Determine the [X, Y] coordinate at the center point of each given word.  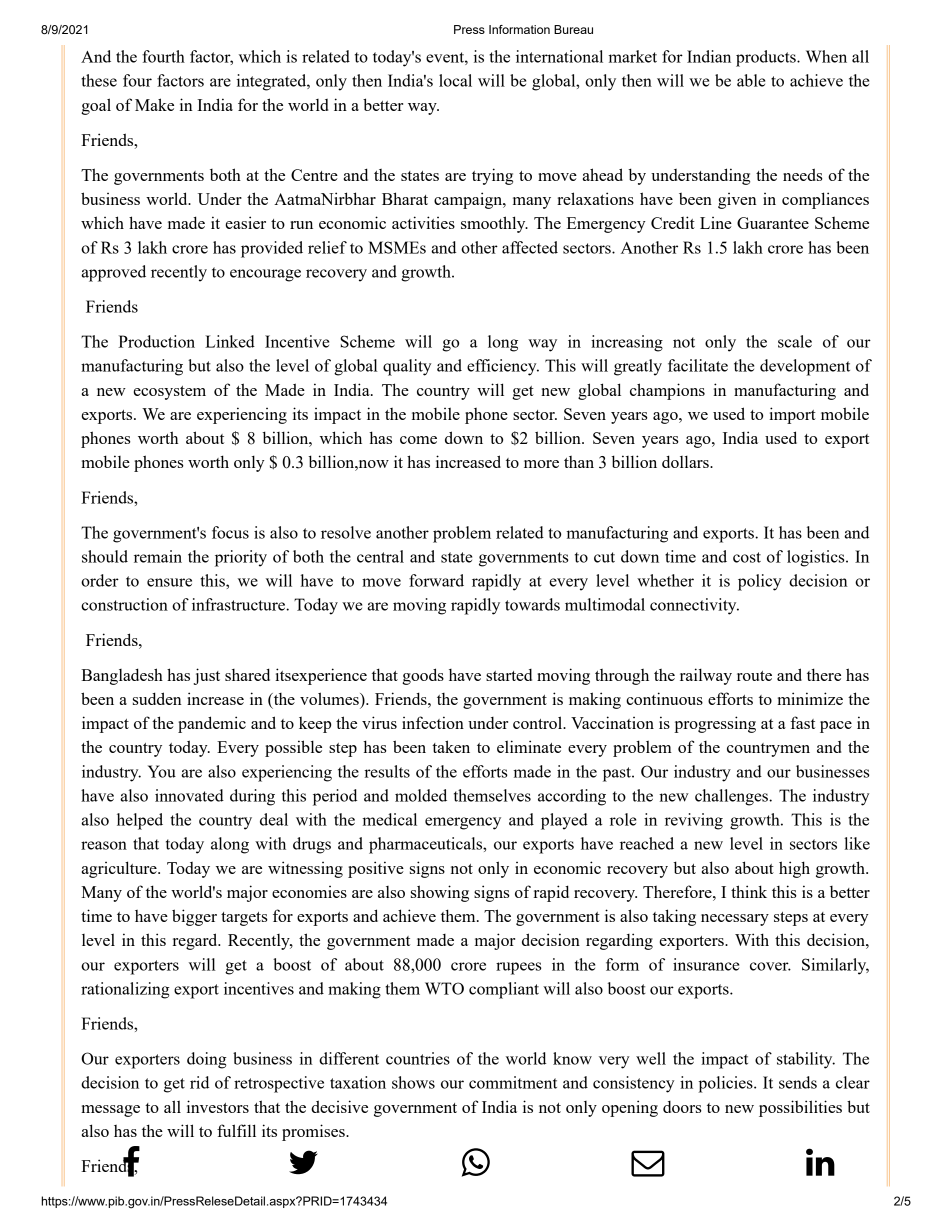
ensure [169, 582]
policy [759, 582]
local [455, 80]
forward [436, 580]
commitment [513, 1082]
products [767, 58]
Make [154, 104]
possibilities [800, 1108]
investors [218, 1106]
